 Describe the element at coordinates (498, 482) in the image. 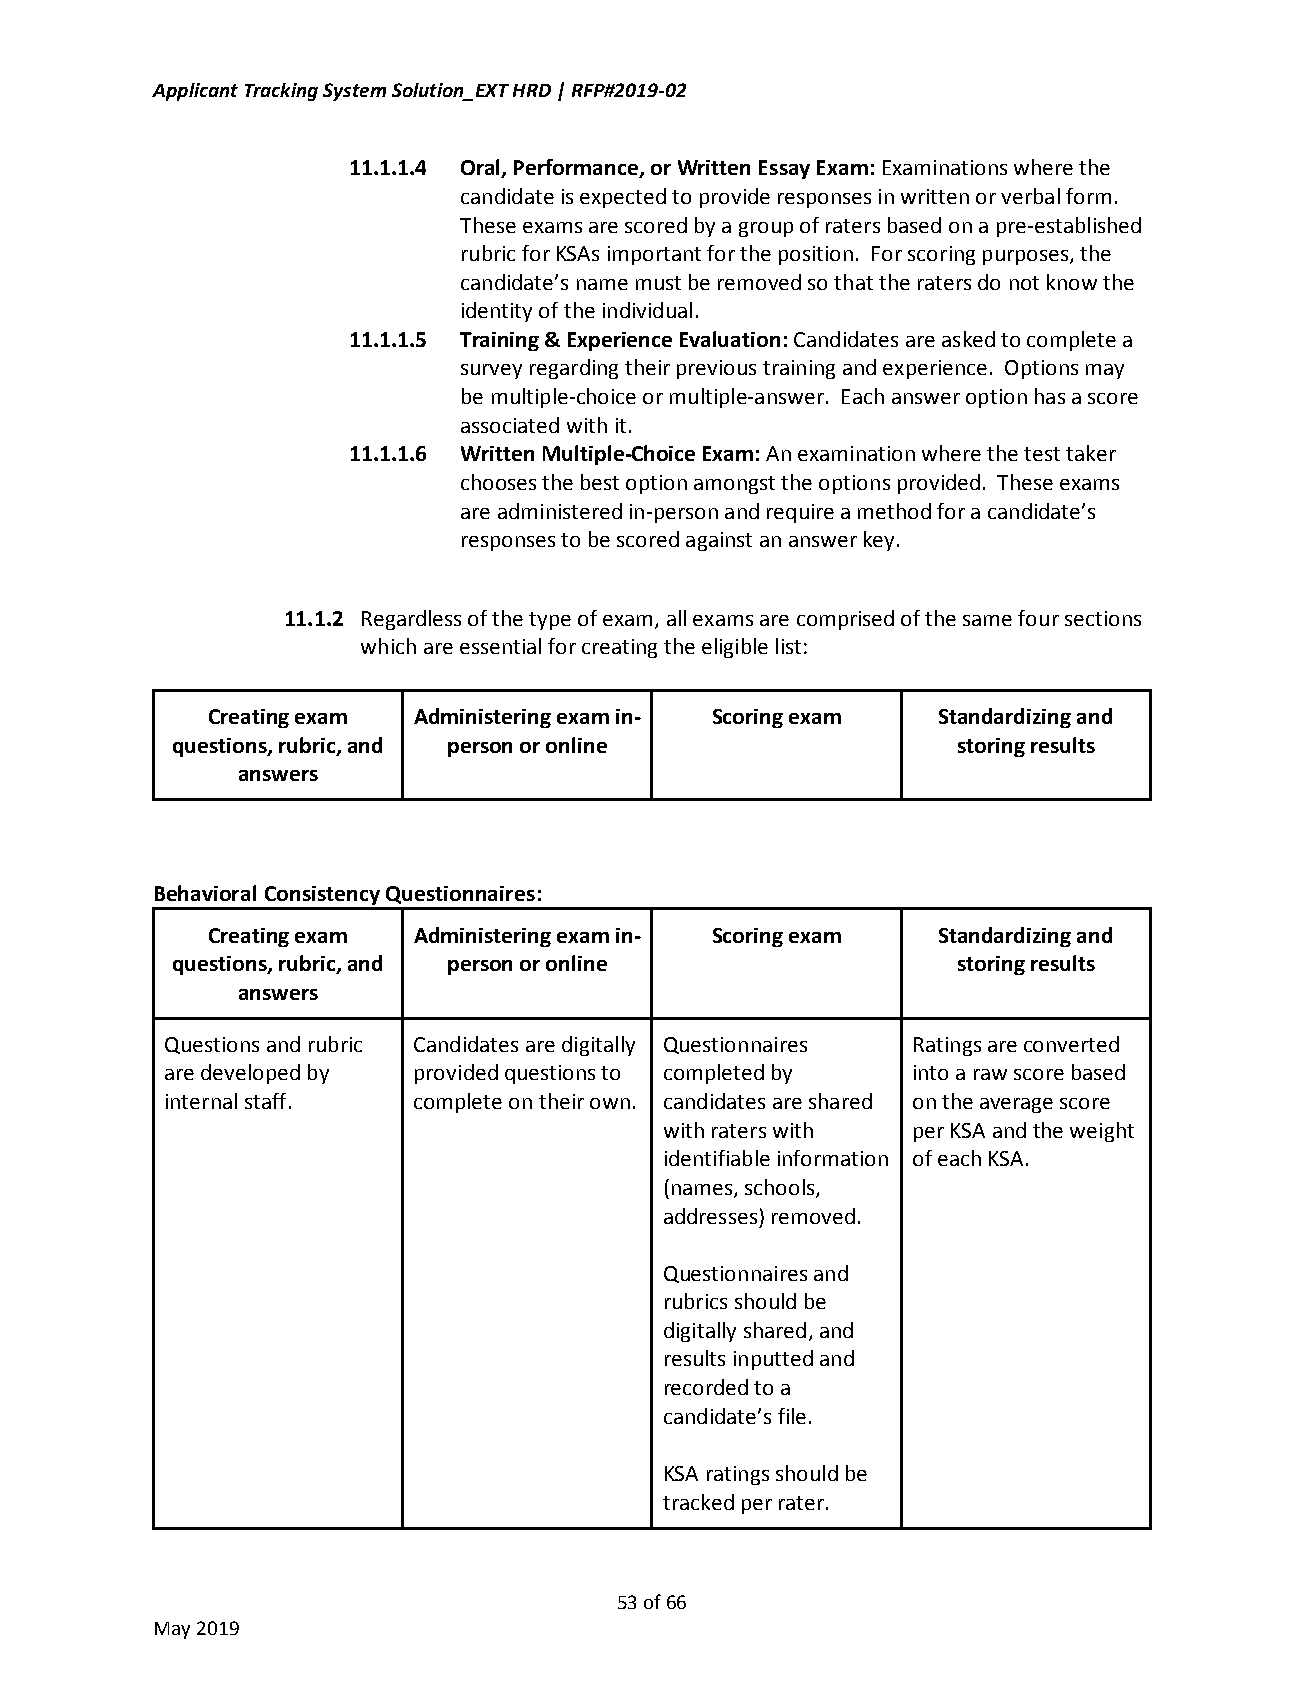

I see `chooses` at that location.
